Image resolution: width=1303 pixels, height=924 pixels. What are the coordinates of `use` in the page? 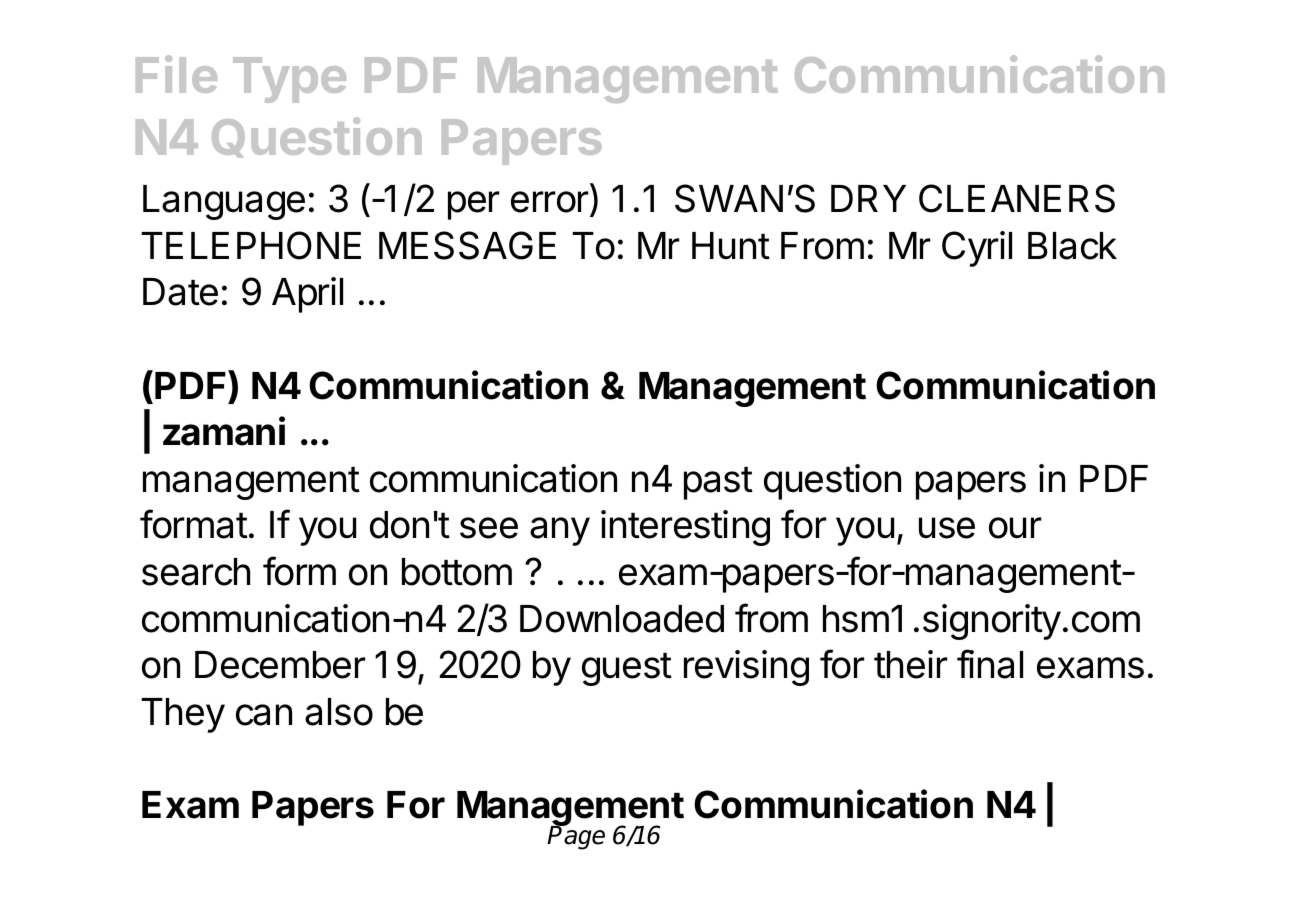 It's located at (947, 528).
